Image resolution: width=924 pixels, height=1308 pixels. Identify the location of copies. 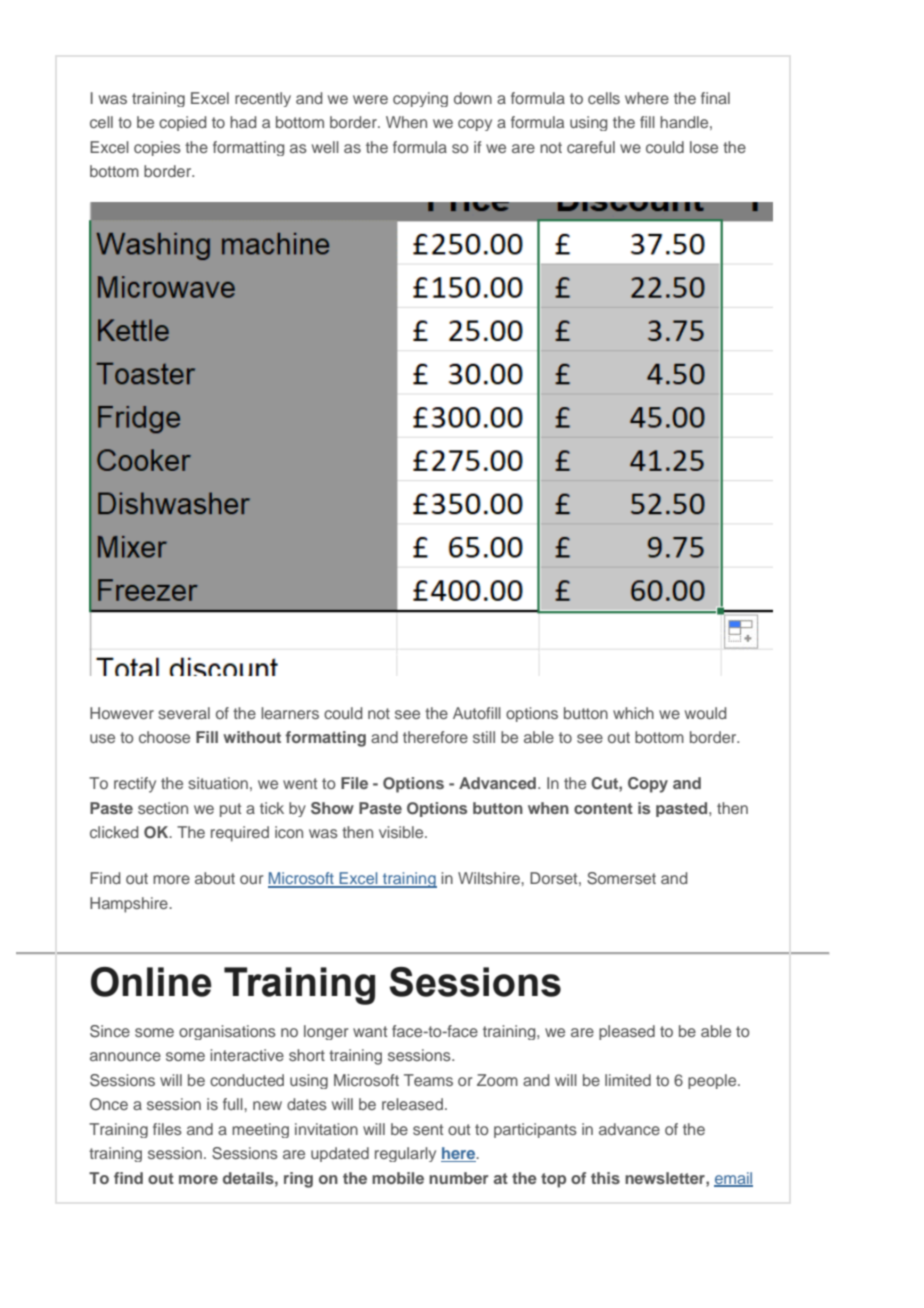
(157, 148).
